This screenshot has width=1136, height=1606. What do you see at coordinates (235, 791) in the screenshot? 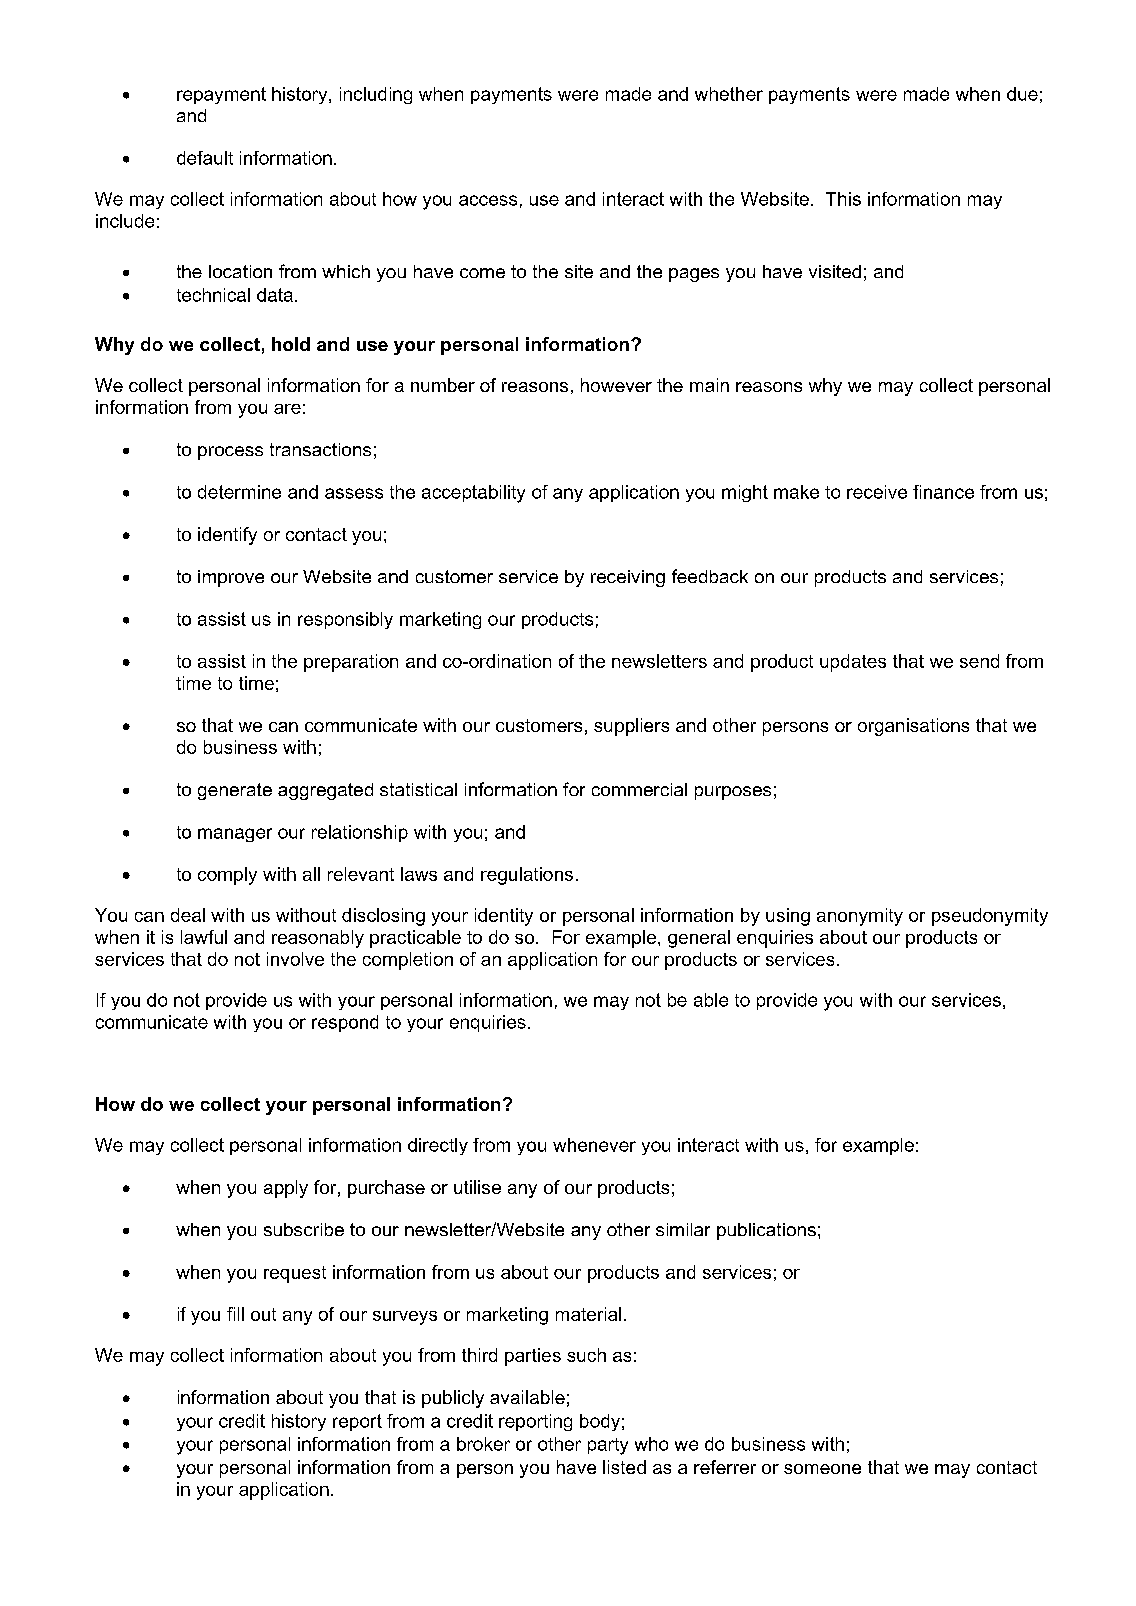
I see `generate` at bounding box center [235, 791].
